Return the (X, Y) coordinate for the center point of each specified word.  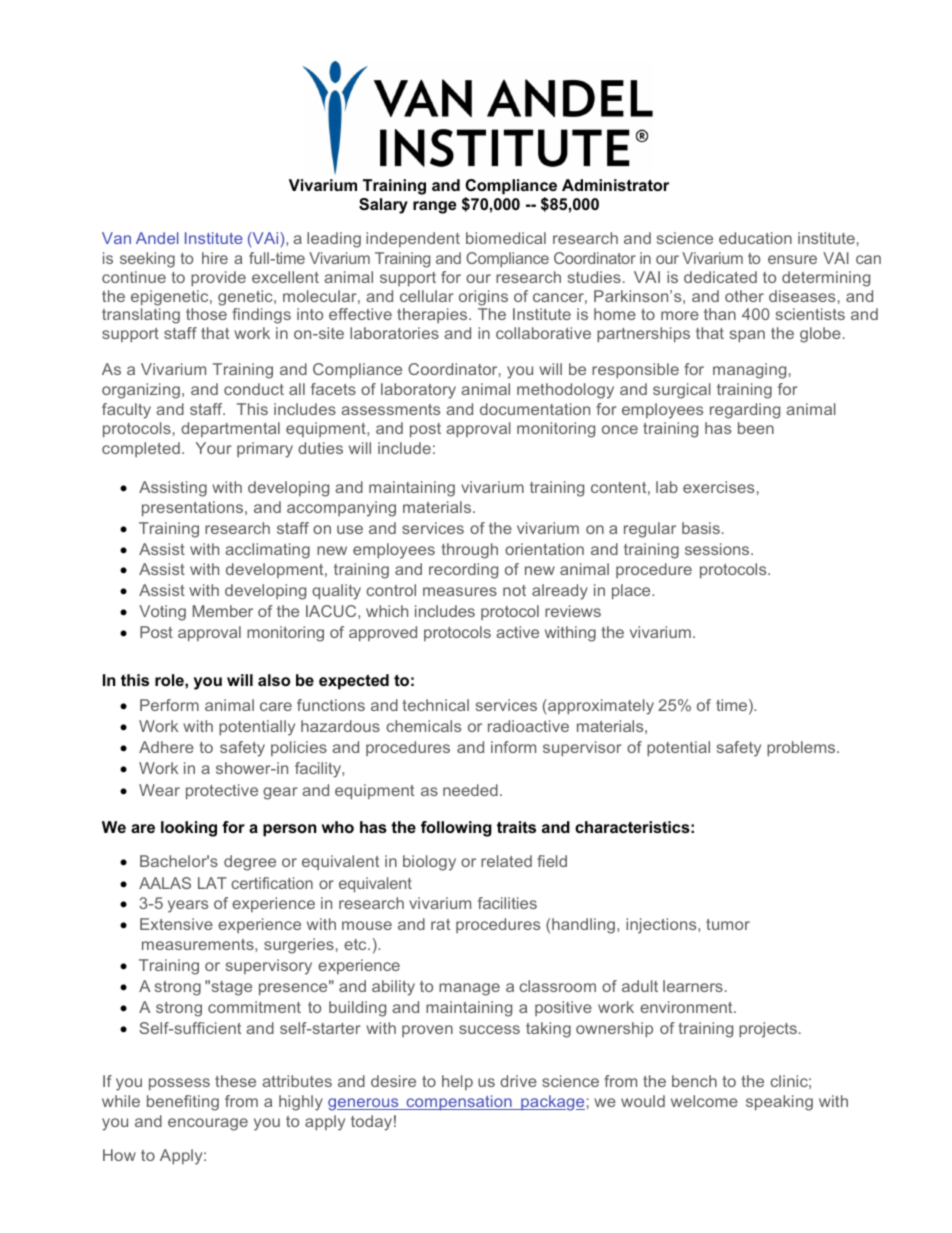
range (435, 207)
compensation (459, 1102)
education (755, 238)
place (632, 591)
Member (223, 611)
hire (215, 258)
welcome (704, 1101)
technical (436, 705)
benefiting (183, 1103)
